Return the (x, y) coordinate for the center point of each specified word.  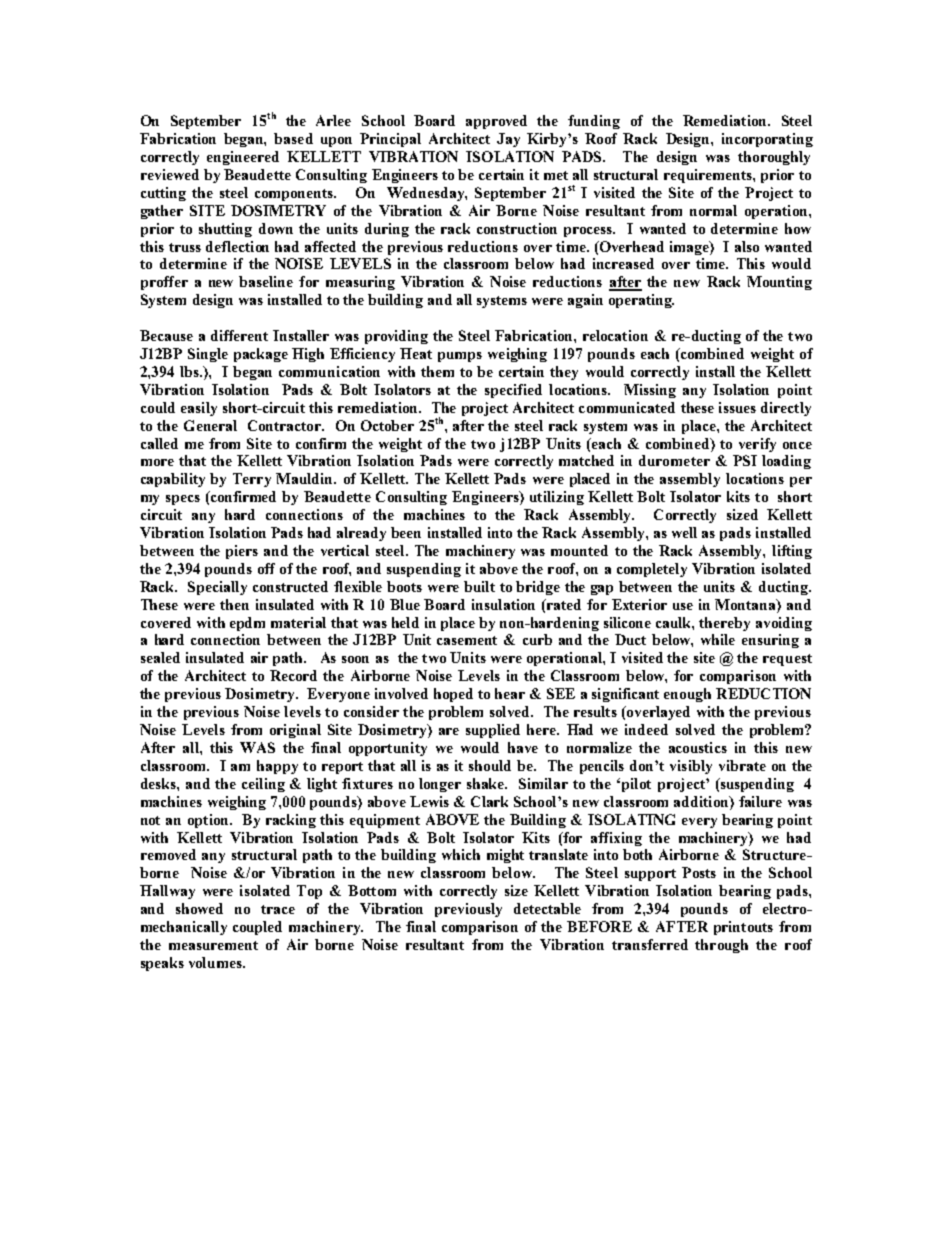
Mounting (779, 283)
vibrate (742, 765)
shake (487, 783)
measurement (213, 945)
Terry (252, 480)
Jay (508, 140)
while (718, 639)
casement (467, 640)
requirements (709, 176)
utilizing (557, 498)
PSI (745, 460)
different (239, 335)
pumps (460, 357)
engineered (243, 158)
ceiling (263, 785)
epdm (247, 624)
